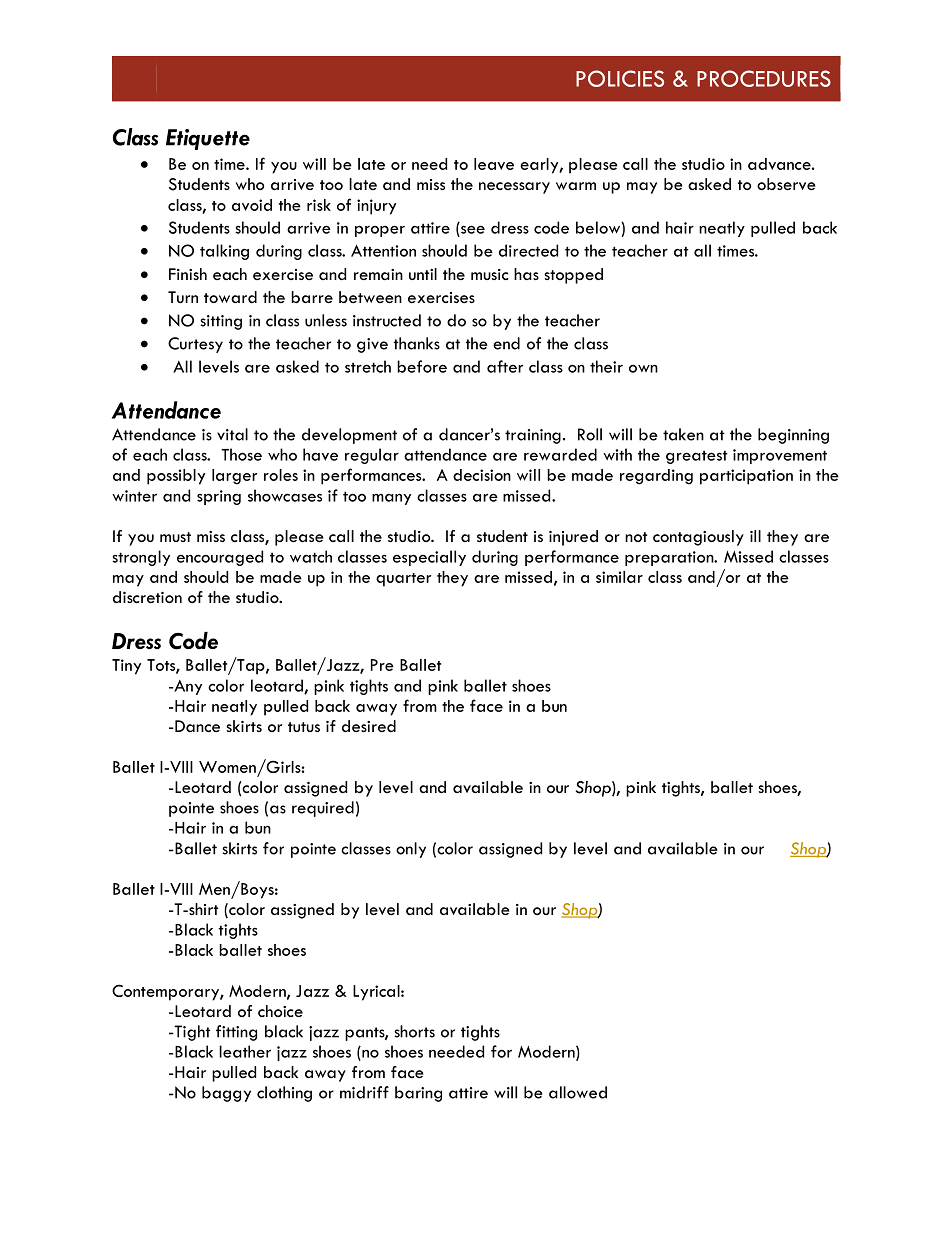 The height and width of the document is (1233, 952). Describe the element at coordinates (208, 139) in the document. I see `Etiquette` at that location.
